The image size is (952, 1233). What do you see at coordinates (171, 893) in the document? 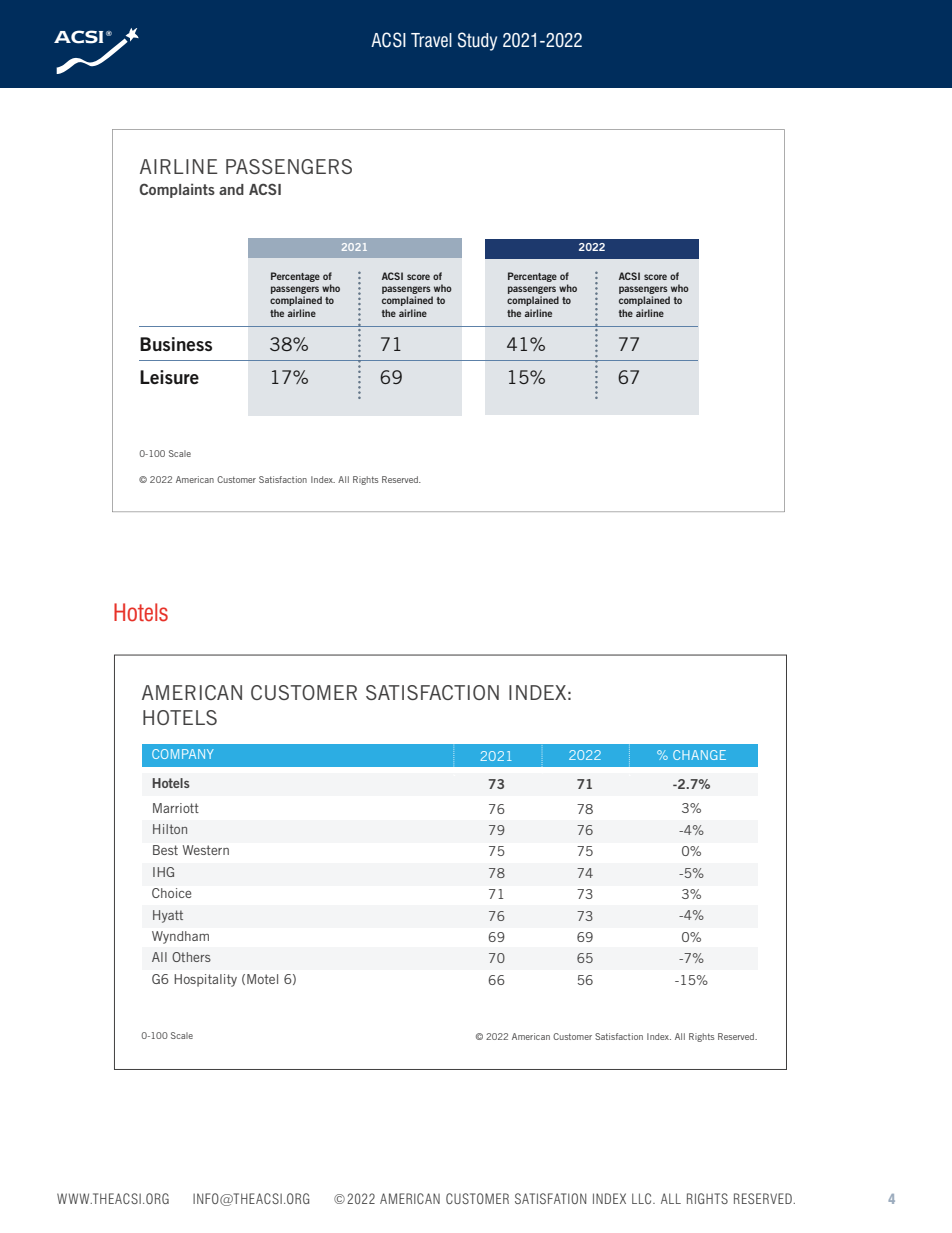
I see `Choice` at bounding box center [171, 893].
